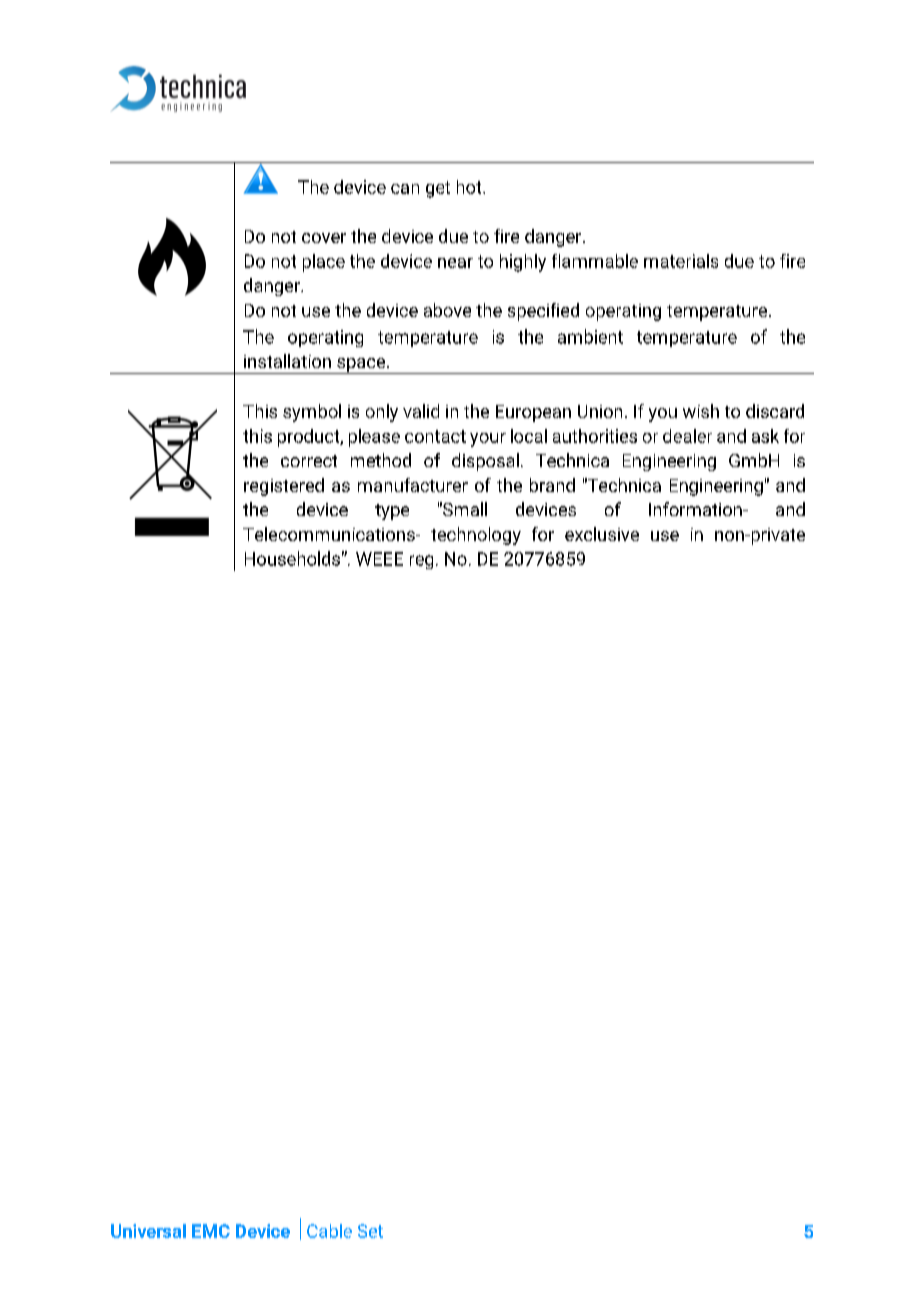  I want to click on cover, so click(324, 238).
